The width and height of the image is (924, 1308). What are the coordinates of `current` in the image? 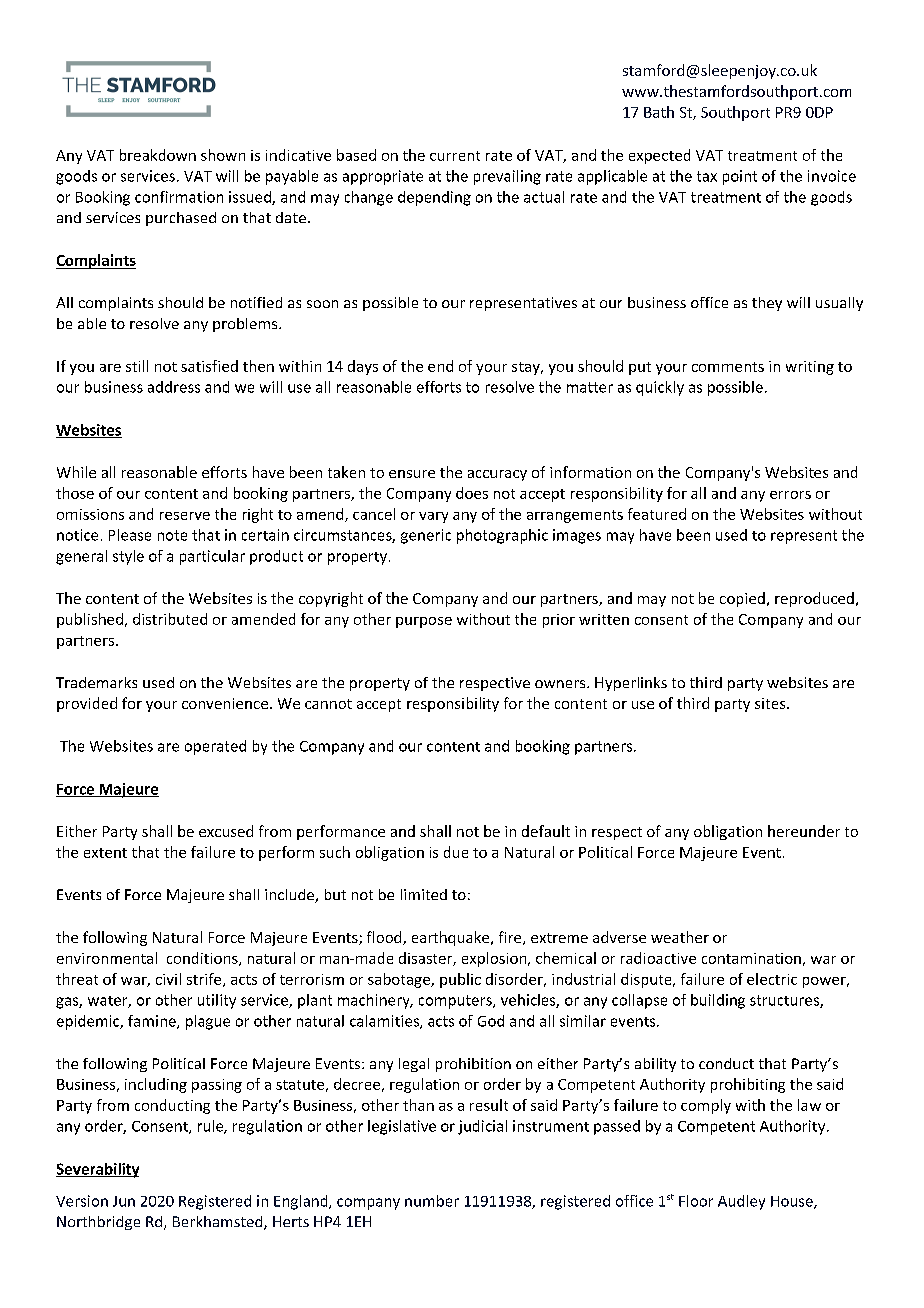 It's located at (455, 156).
